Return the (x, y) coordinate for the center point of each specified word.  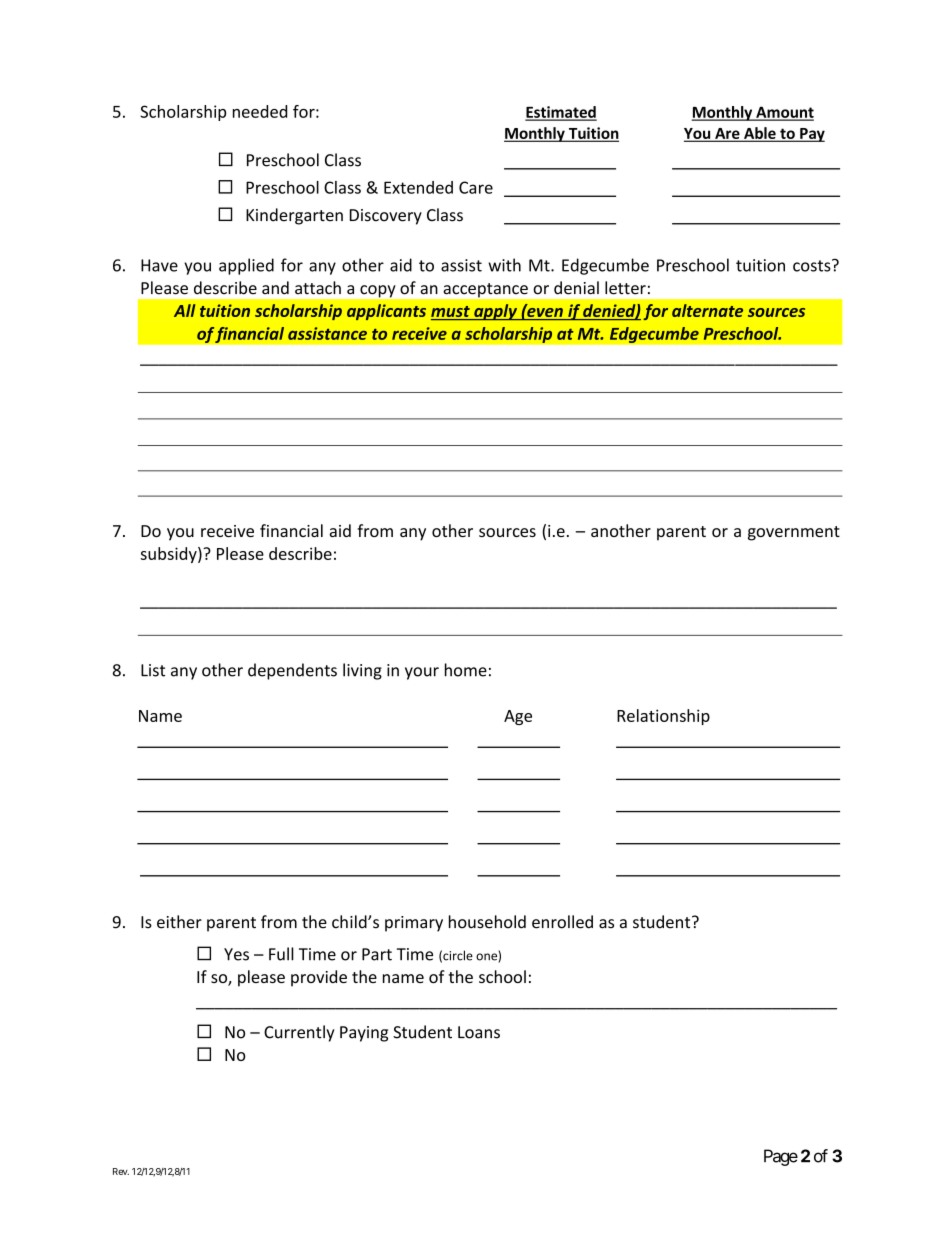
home (466, 670)
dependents (292, 671)
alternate (707, 310)
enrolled (562, 922)
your (422, 673)
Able (760, 134)
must (451, 313)
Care (476, 187)
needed (260, 111)
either (179, 922)
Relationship (663, 717)
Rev (121, 1171)
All (184, 310)
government (794, 533)
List (153, 670)
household (487, 922)
